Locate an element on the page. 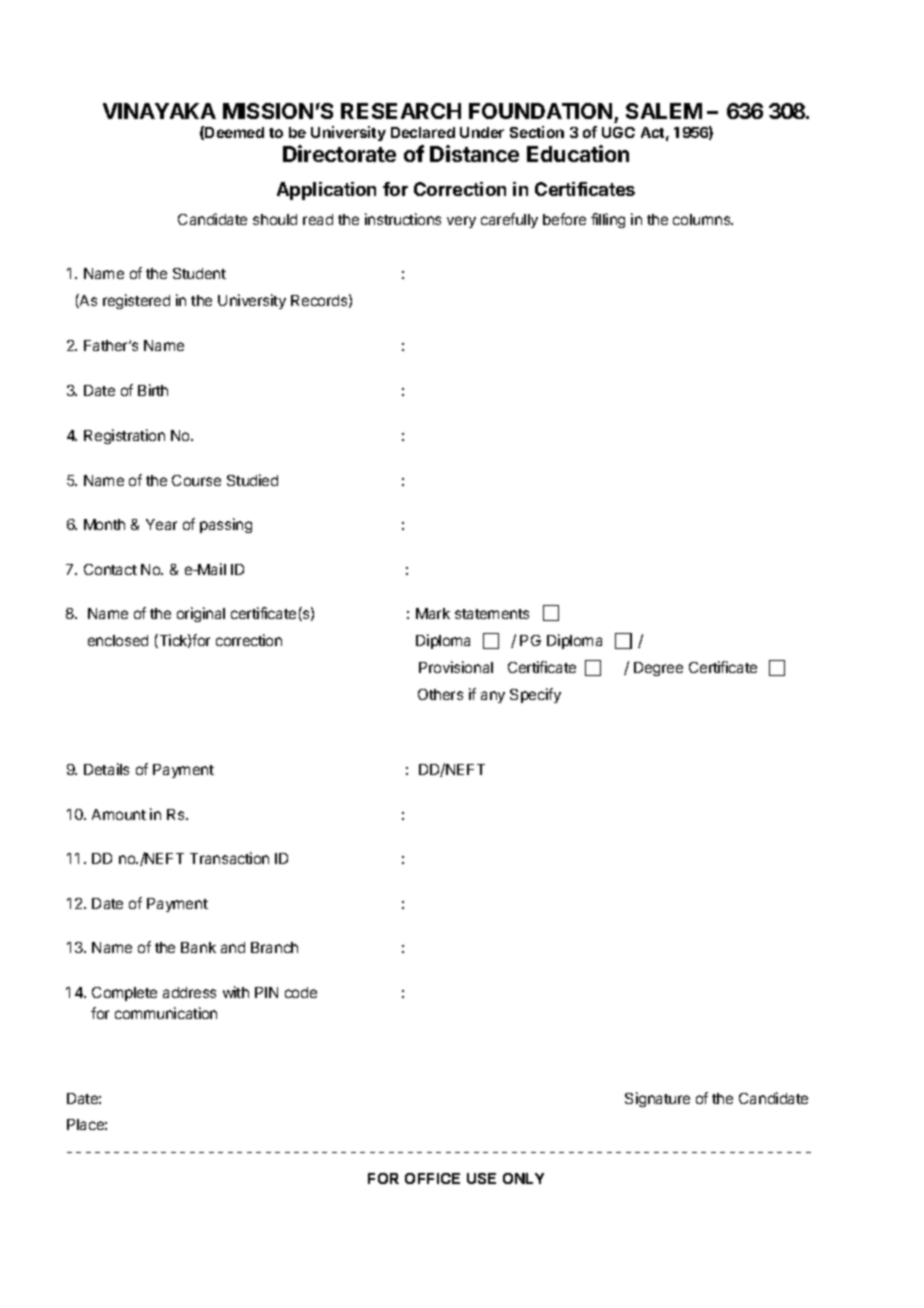  Deemed is located at coordinates (234, 132).
